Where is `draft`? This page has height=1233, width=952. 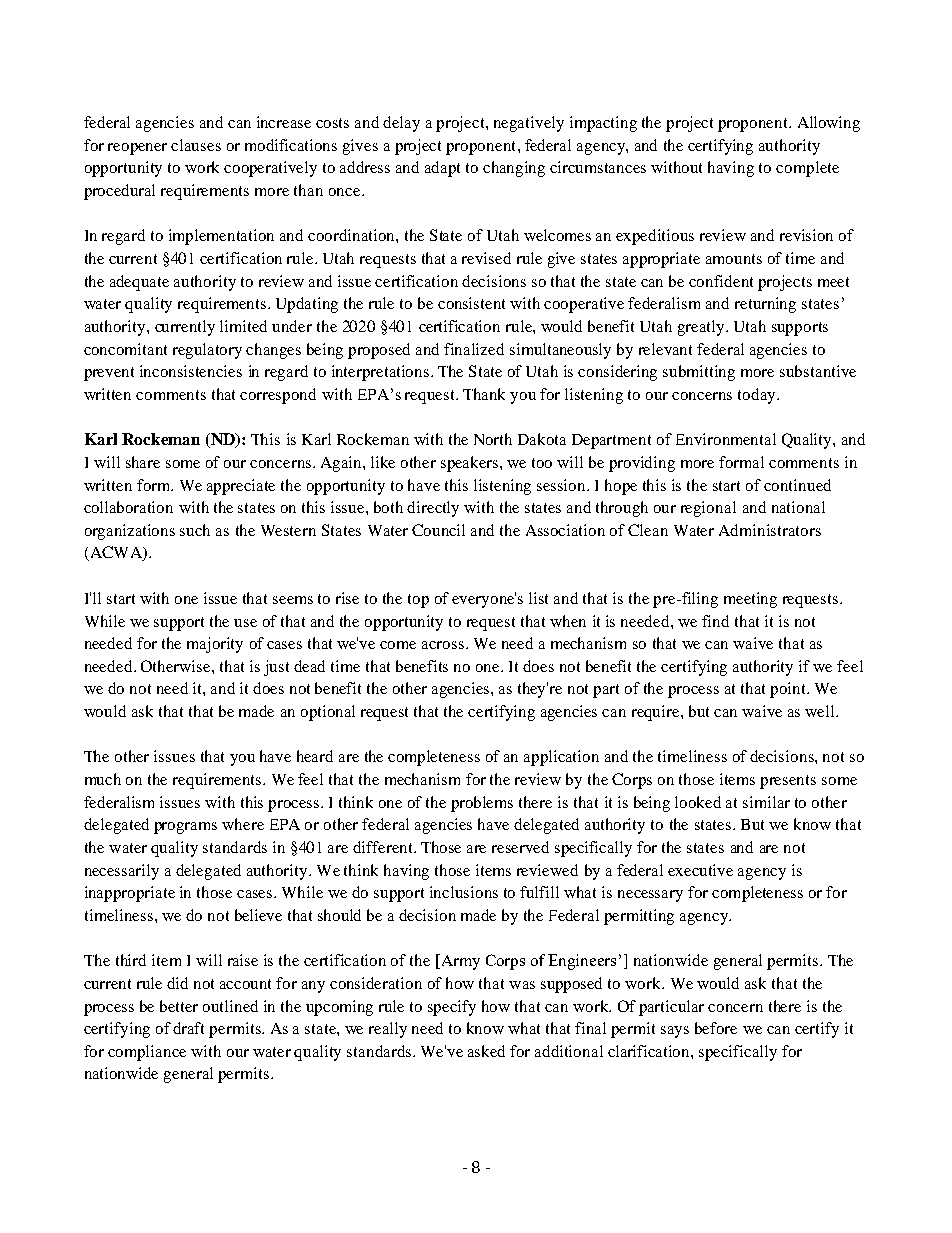
draft is located at coordinates (188, 1028).
